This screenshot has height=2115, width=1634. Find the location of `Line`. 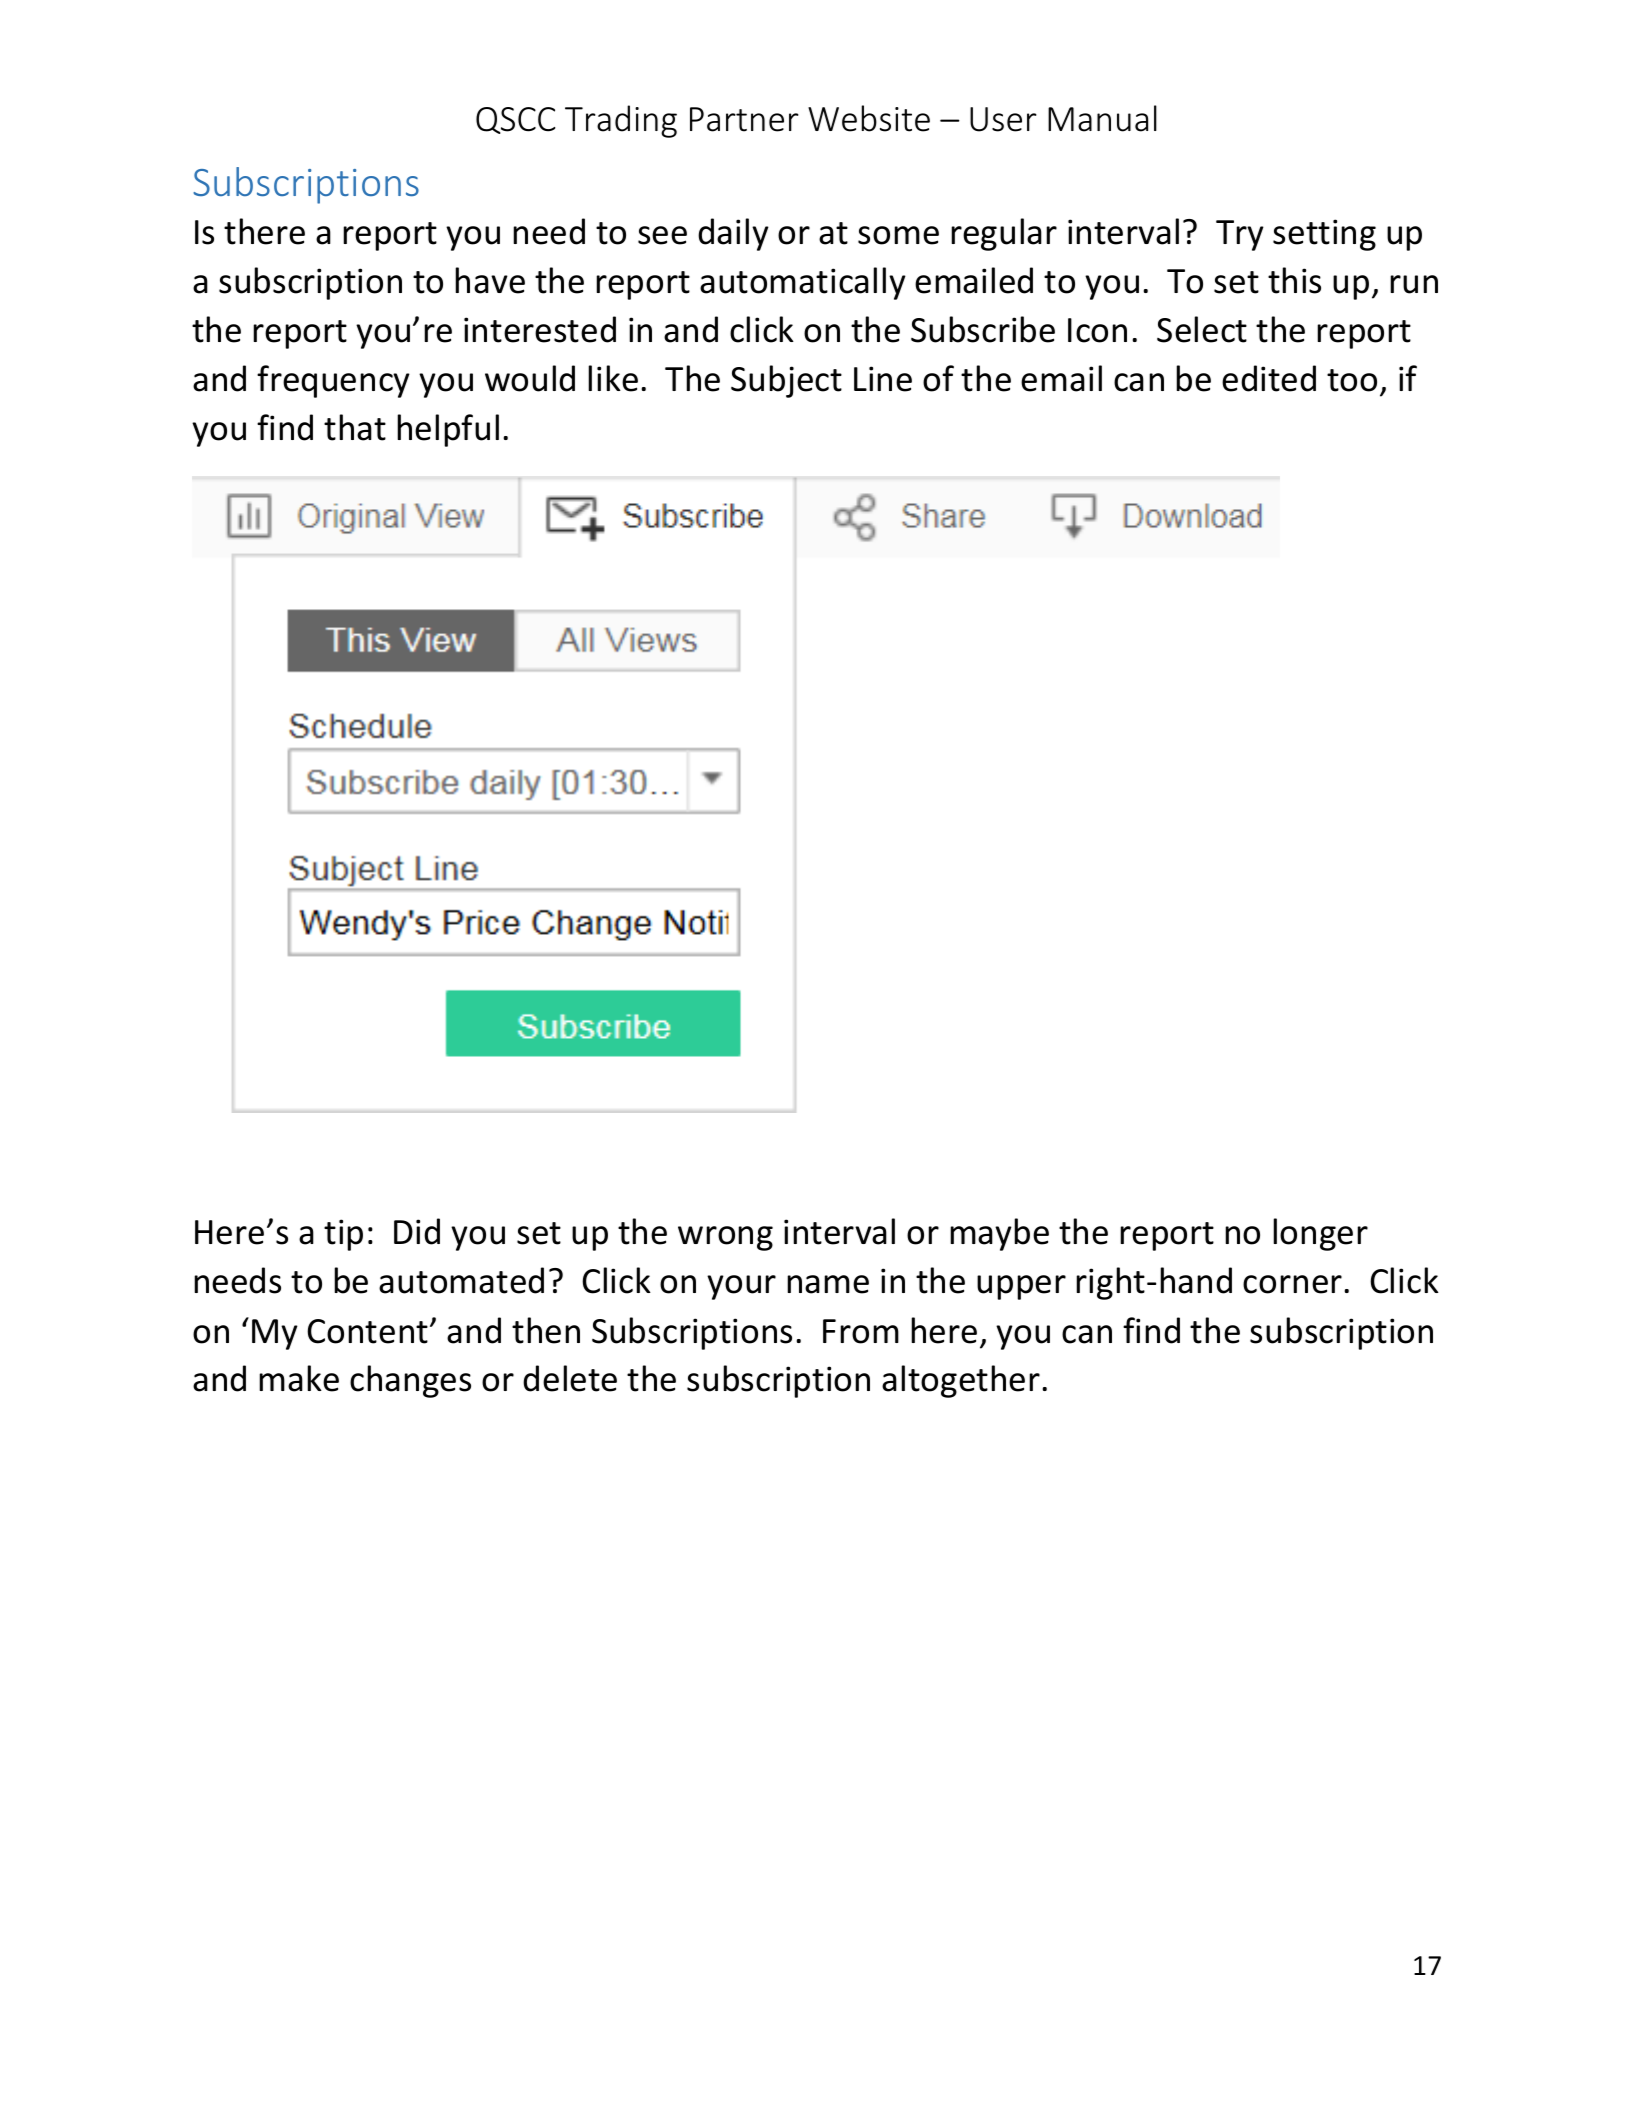

Line is located at coordinates (883, 379).
